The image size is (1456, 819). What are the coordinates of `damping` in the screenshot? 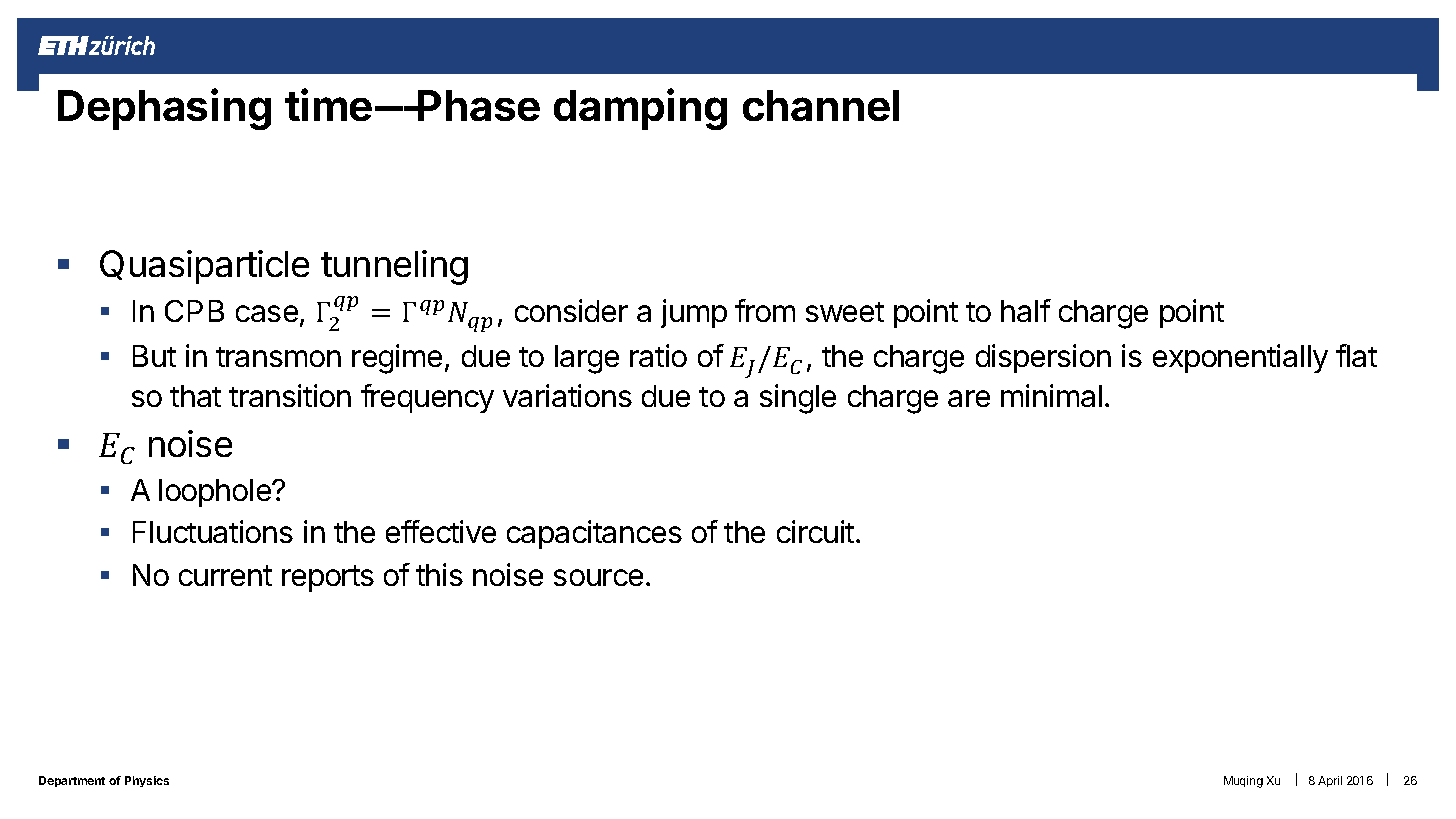 It's located at (640, 109).
